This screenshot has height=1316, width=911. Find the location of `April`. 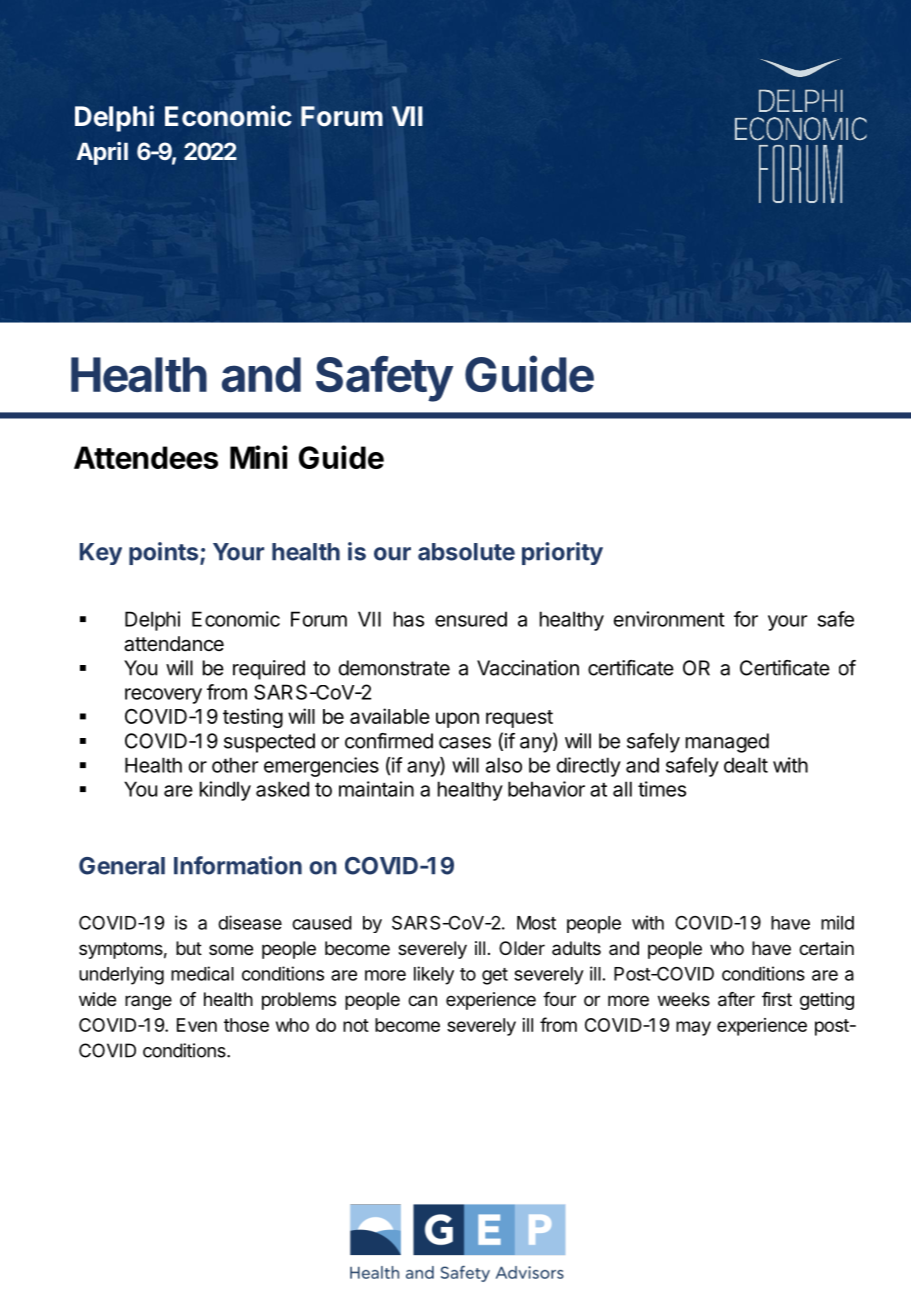

April is located at coordinates (102, 153).
